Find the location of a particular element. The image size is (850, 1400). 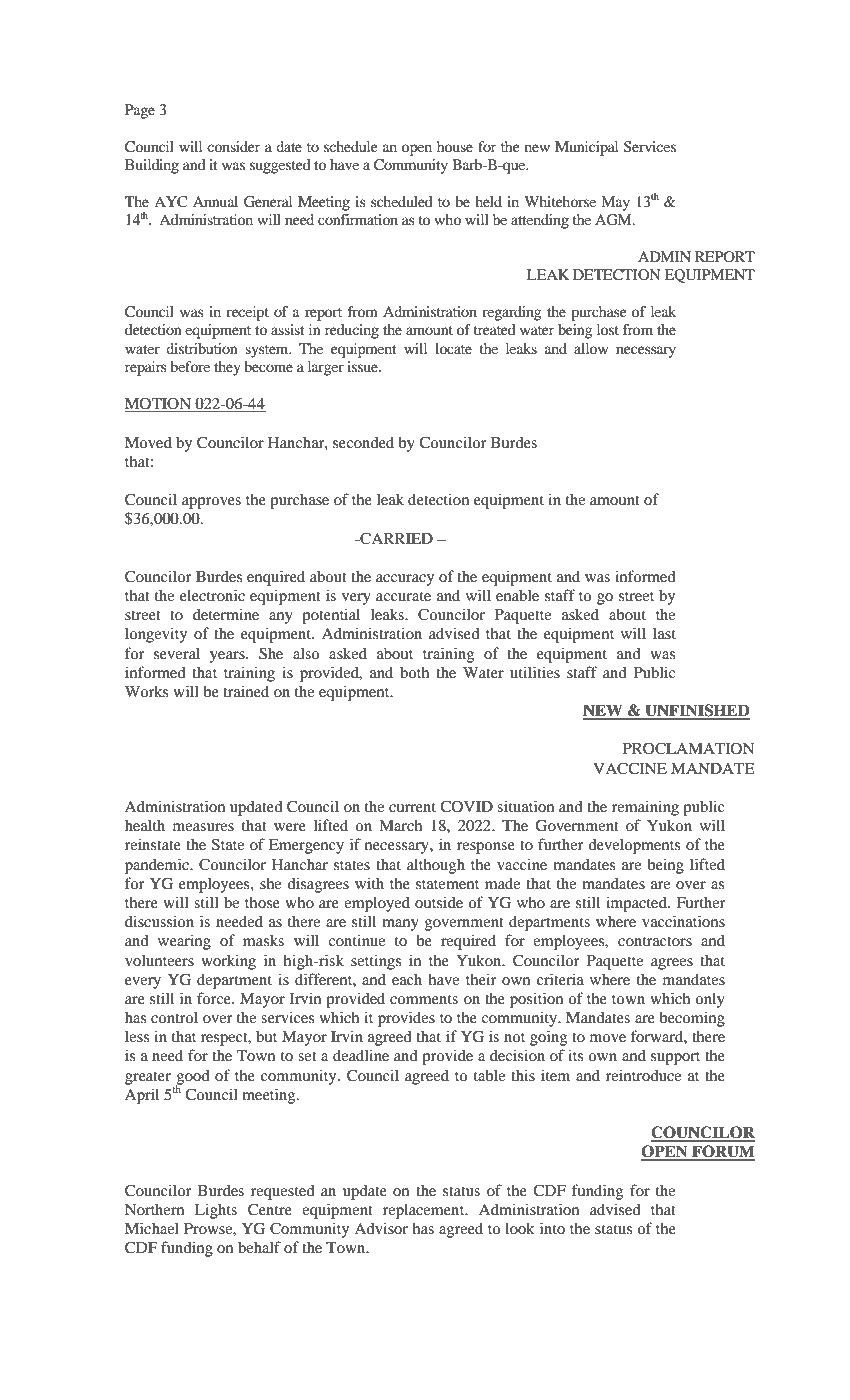

replacement is located at coordinates (425, 1211).
